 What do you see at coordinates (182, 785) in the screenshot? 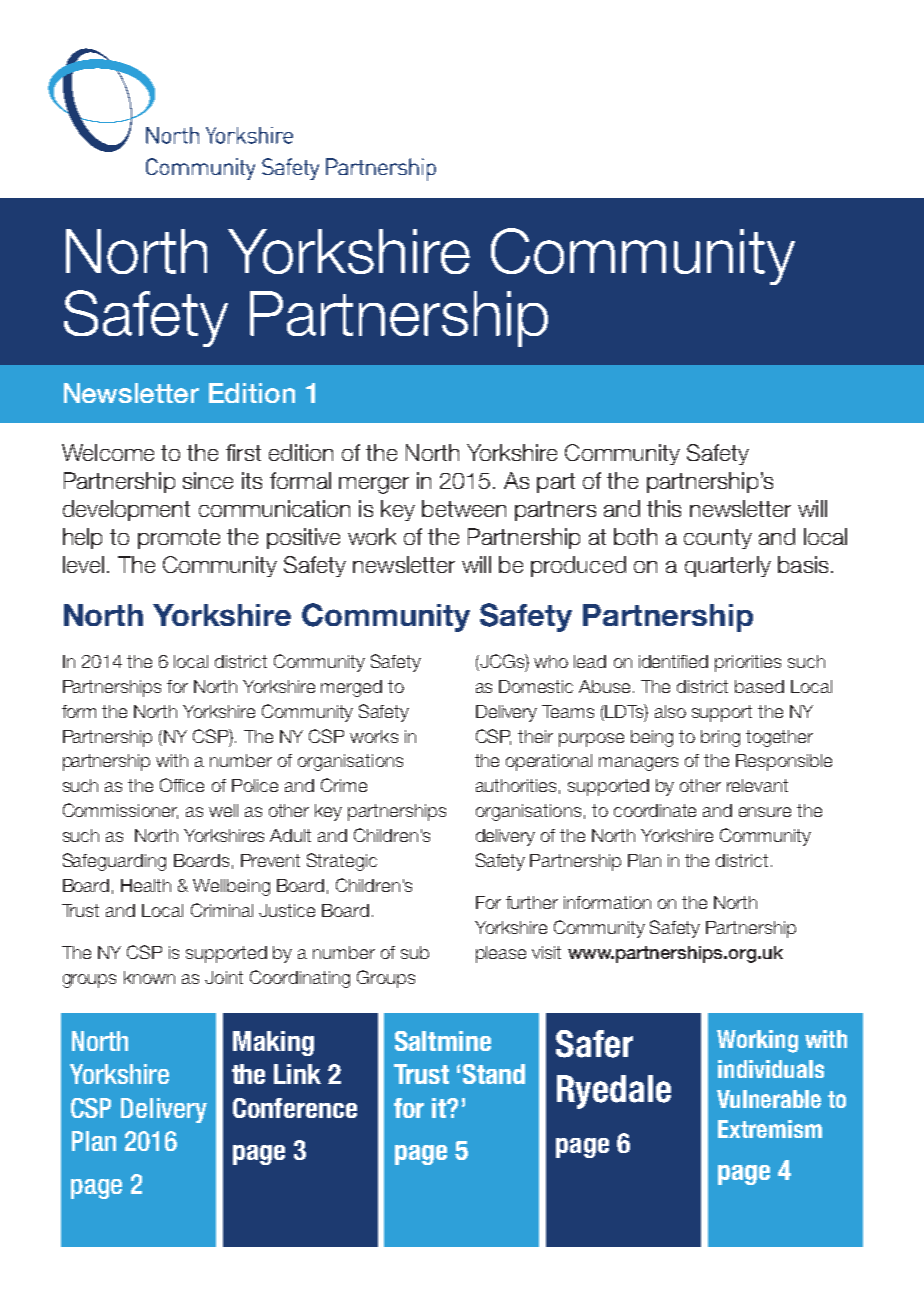
I see `Office` at bounding box center [182, 785].
